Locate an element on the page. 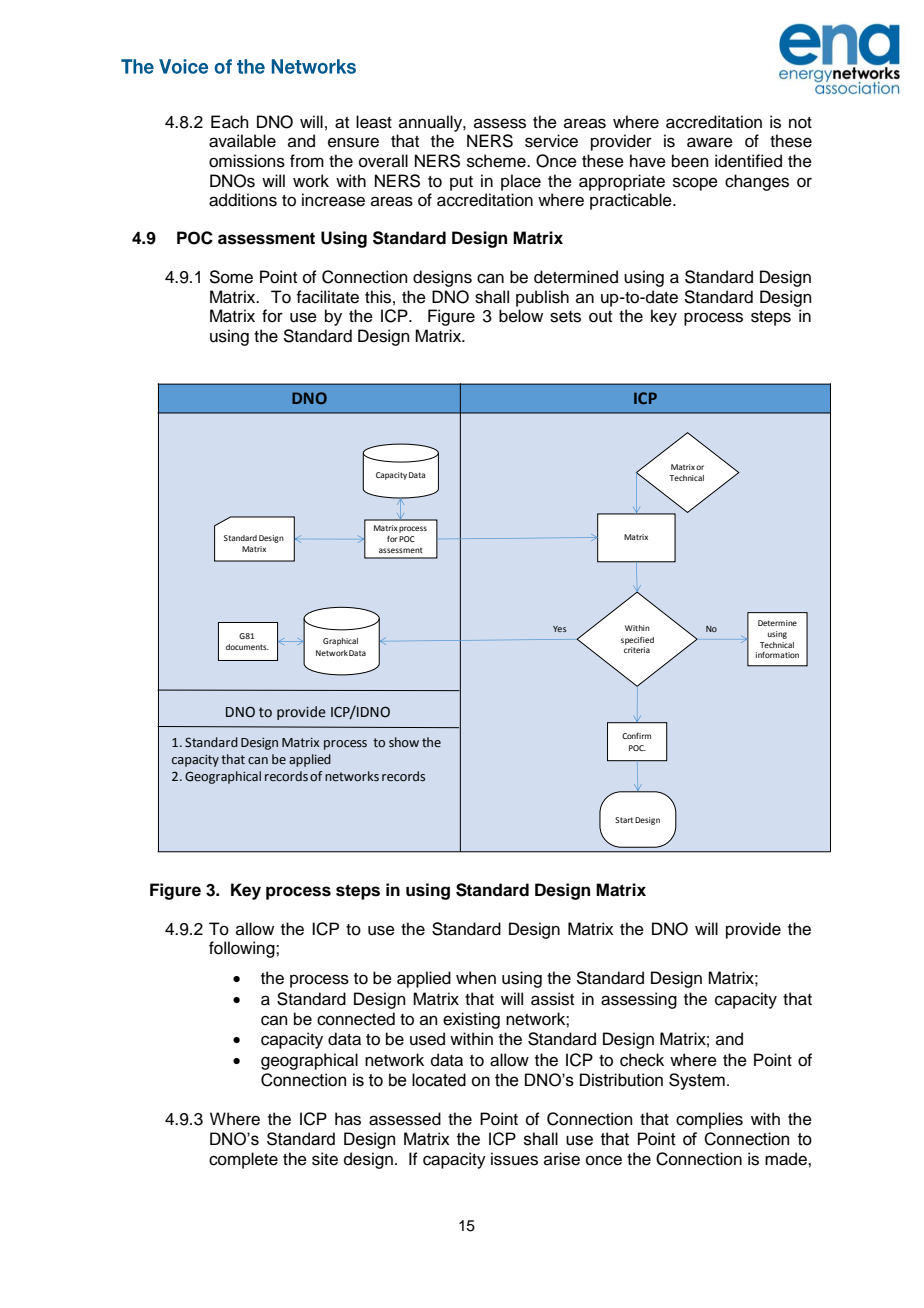 The image size is (924, 1308). following is located at coordinates (243, 949).
